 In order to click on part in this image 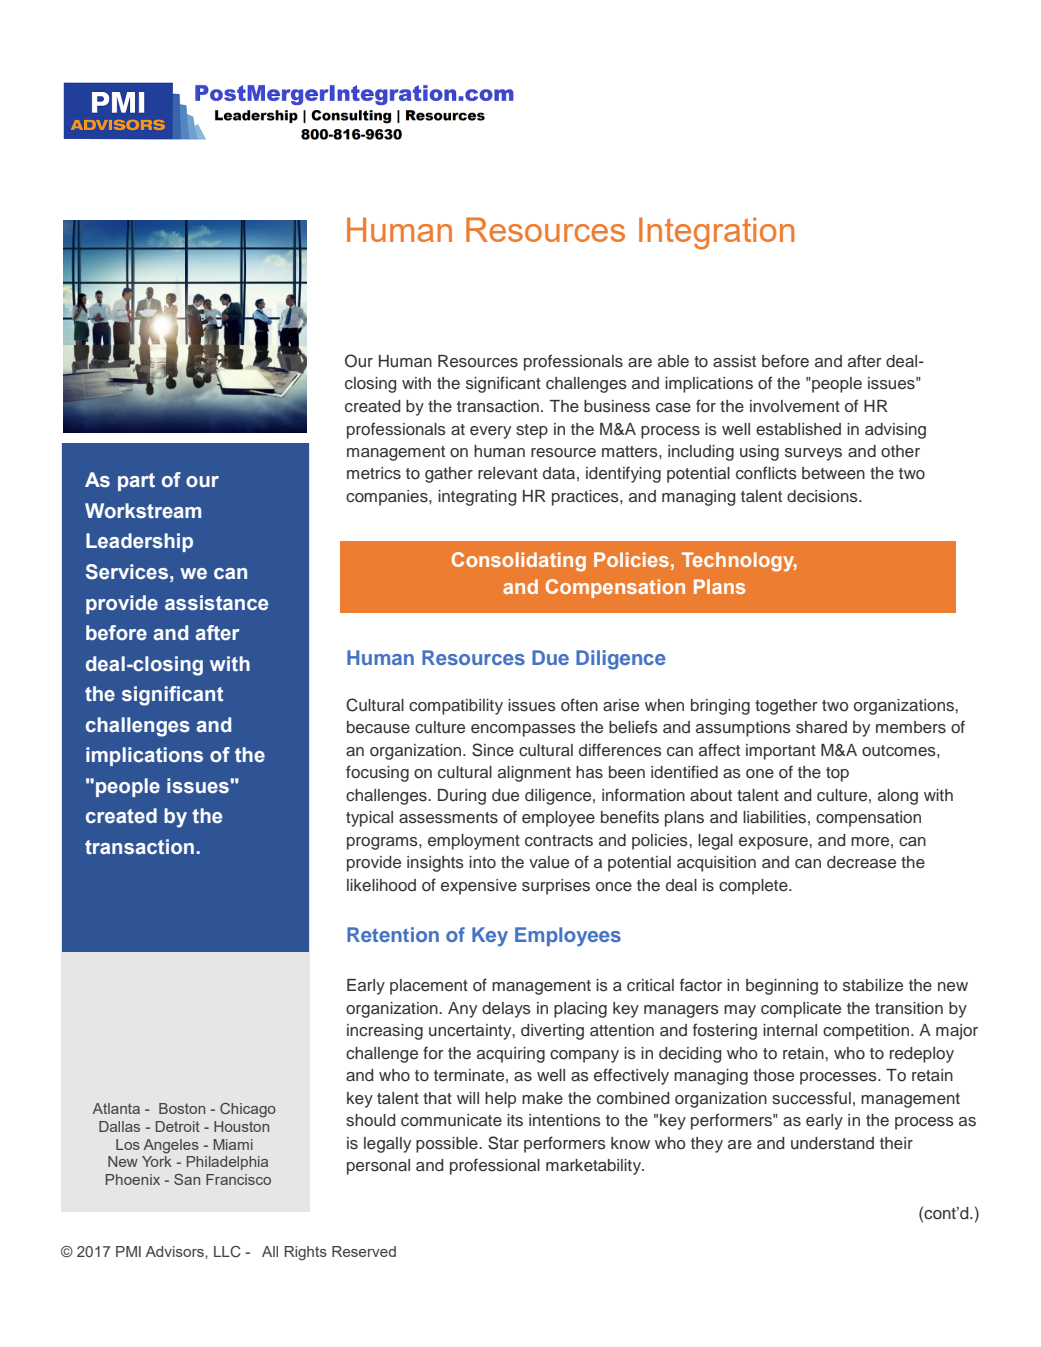, I will do `click(136, 482)`.
